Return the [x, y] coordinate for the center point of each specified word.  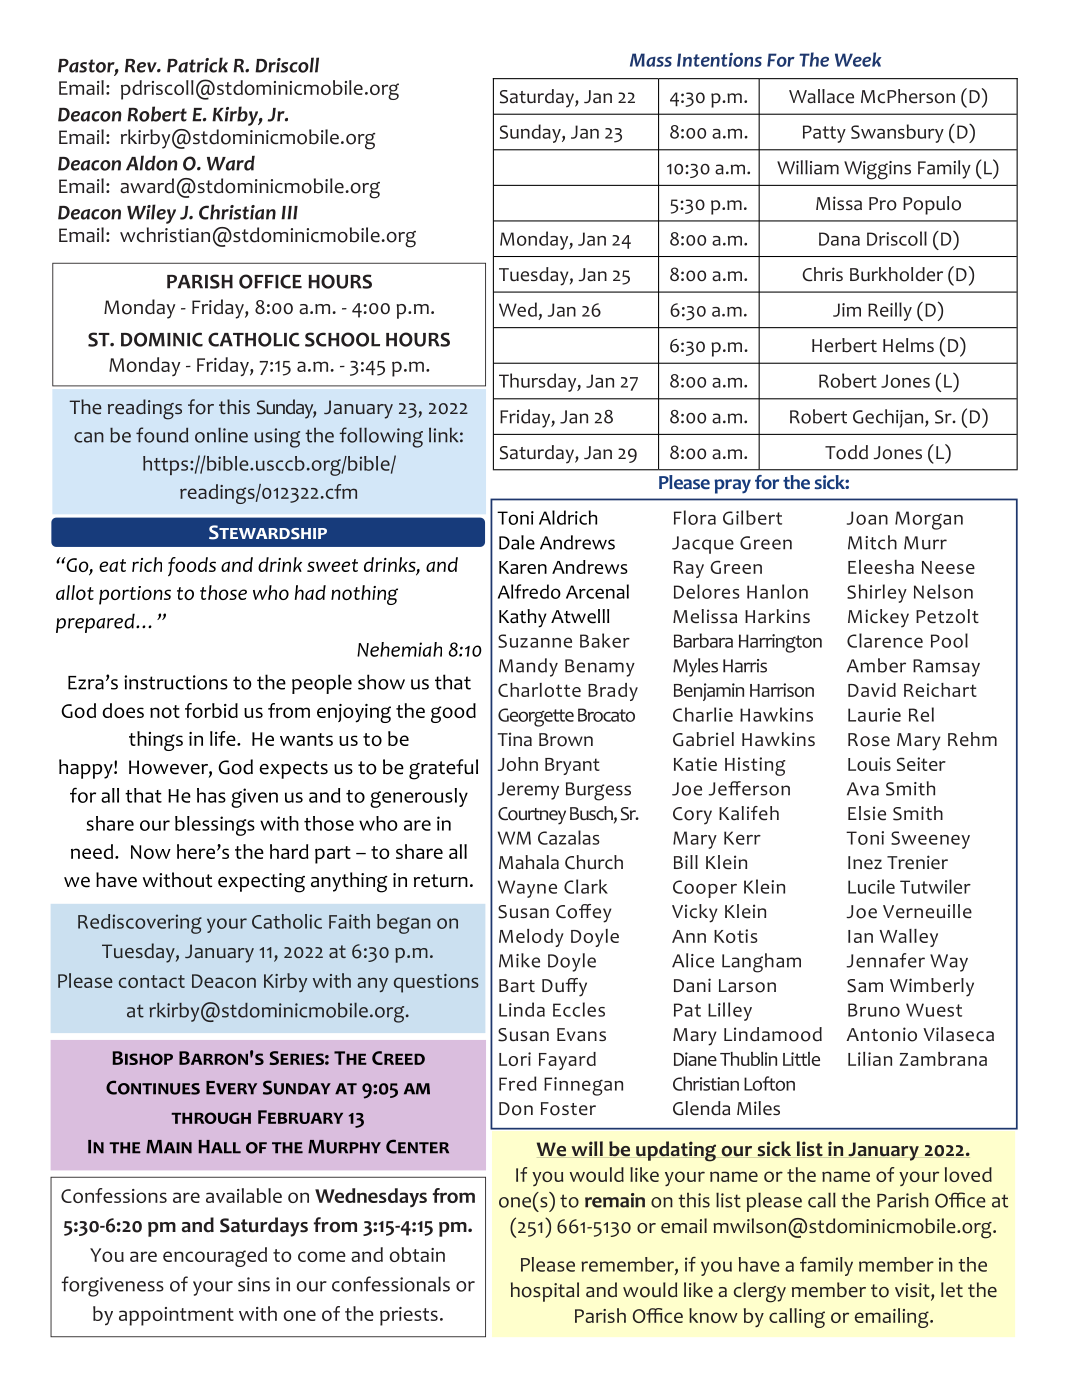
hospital [545, 1292]
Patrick [197, 65]
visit [913, 1291]
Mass [651, 60]
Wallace [821, 96]
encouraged [215, 1257]
